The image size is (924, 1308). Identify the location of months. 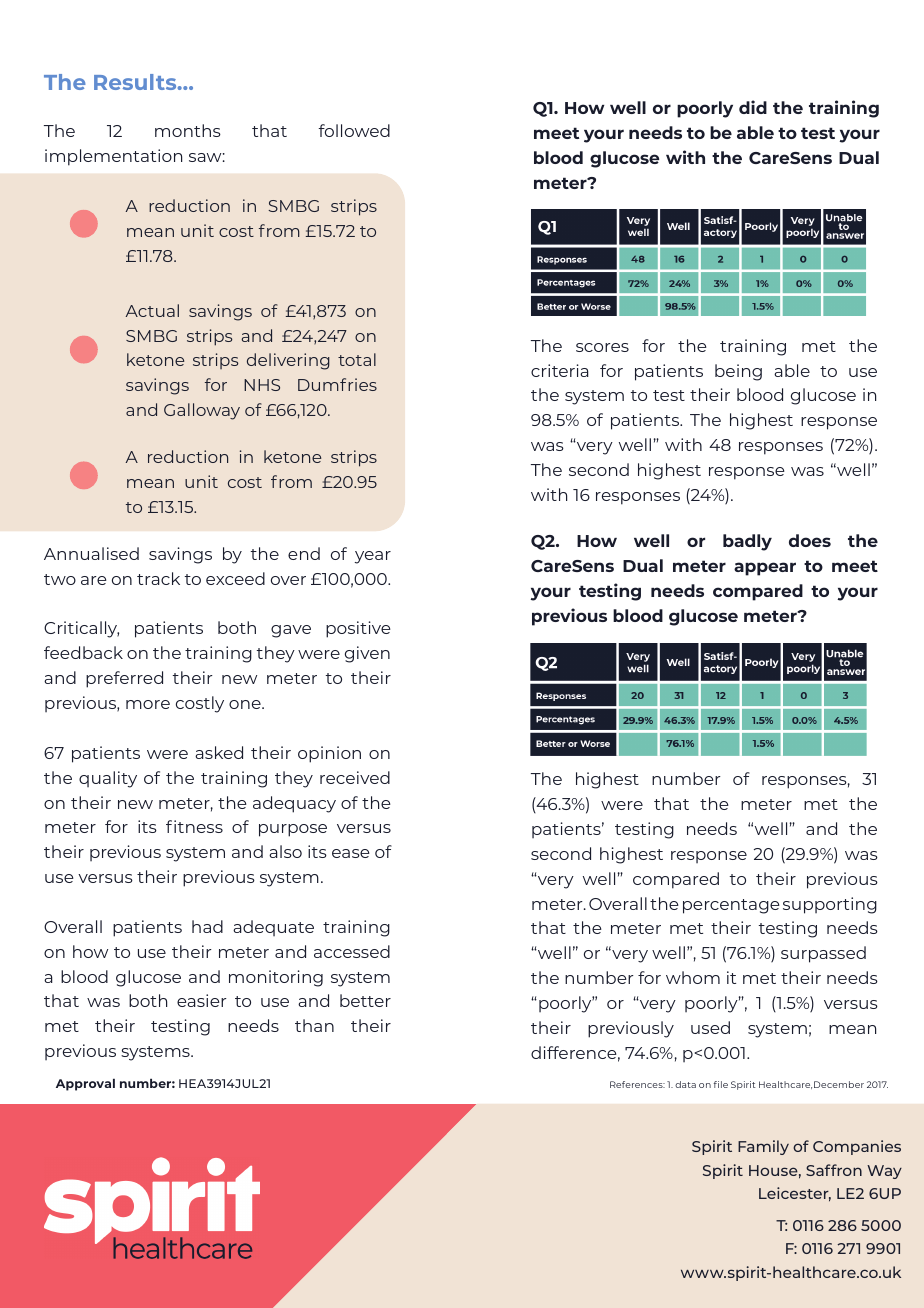
(188, 130).
